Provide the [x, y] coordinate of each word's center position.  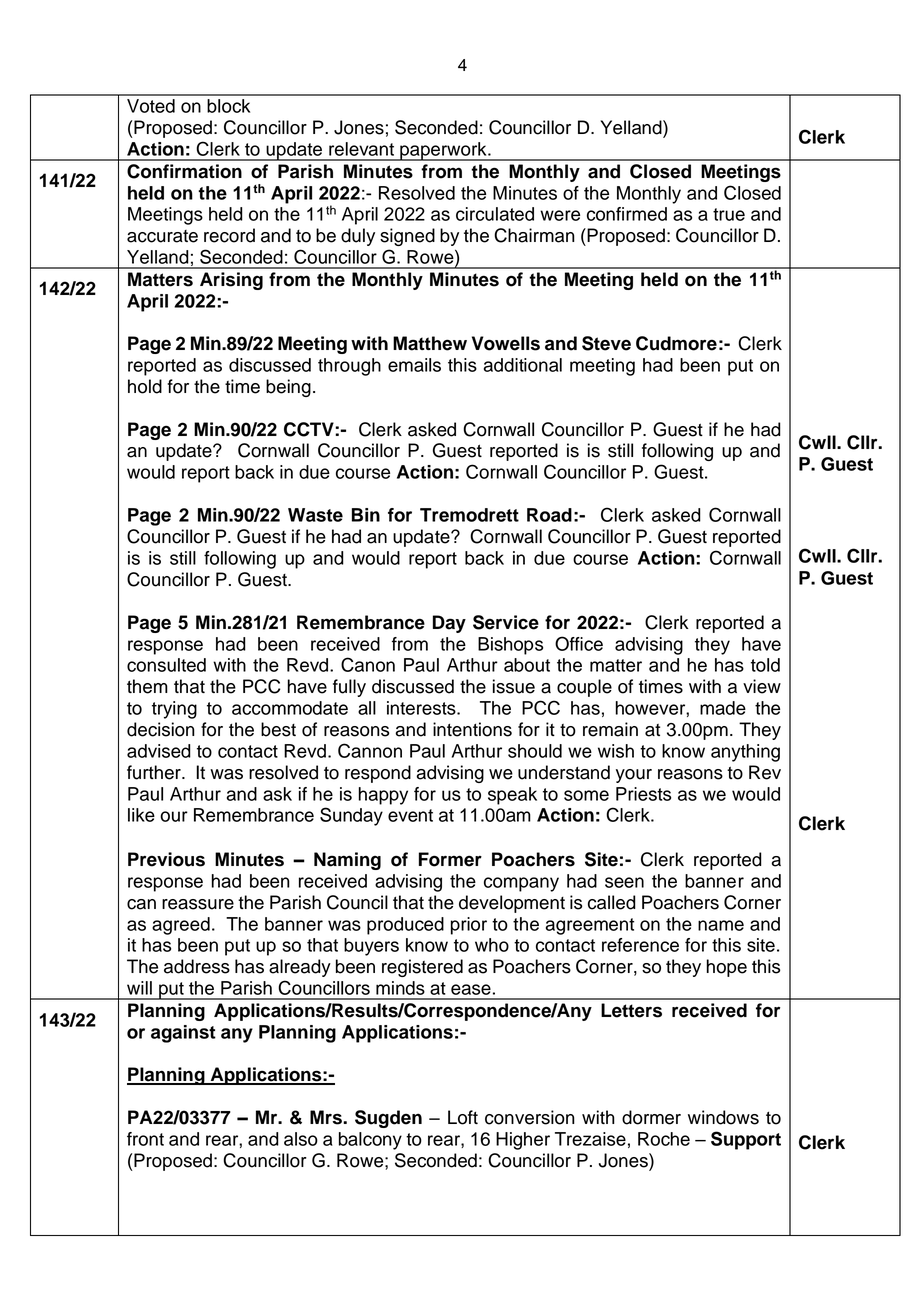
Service [506, 622]
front [145, 1139]
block [228, 106]
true [729, 214]
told [765, 665]
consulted [166, 665]
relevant [361, 149]
